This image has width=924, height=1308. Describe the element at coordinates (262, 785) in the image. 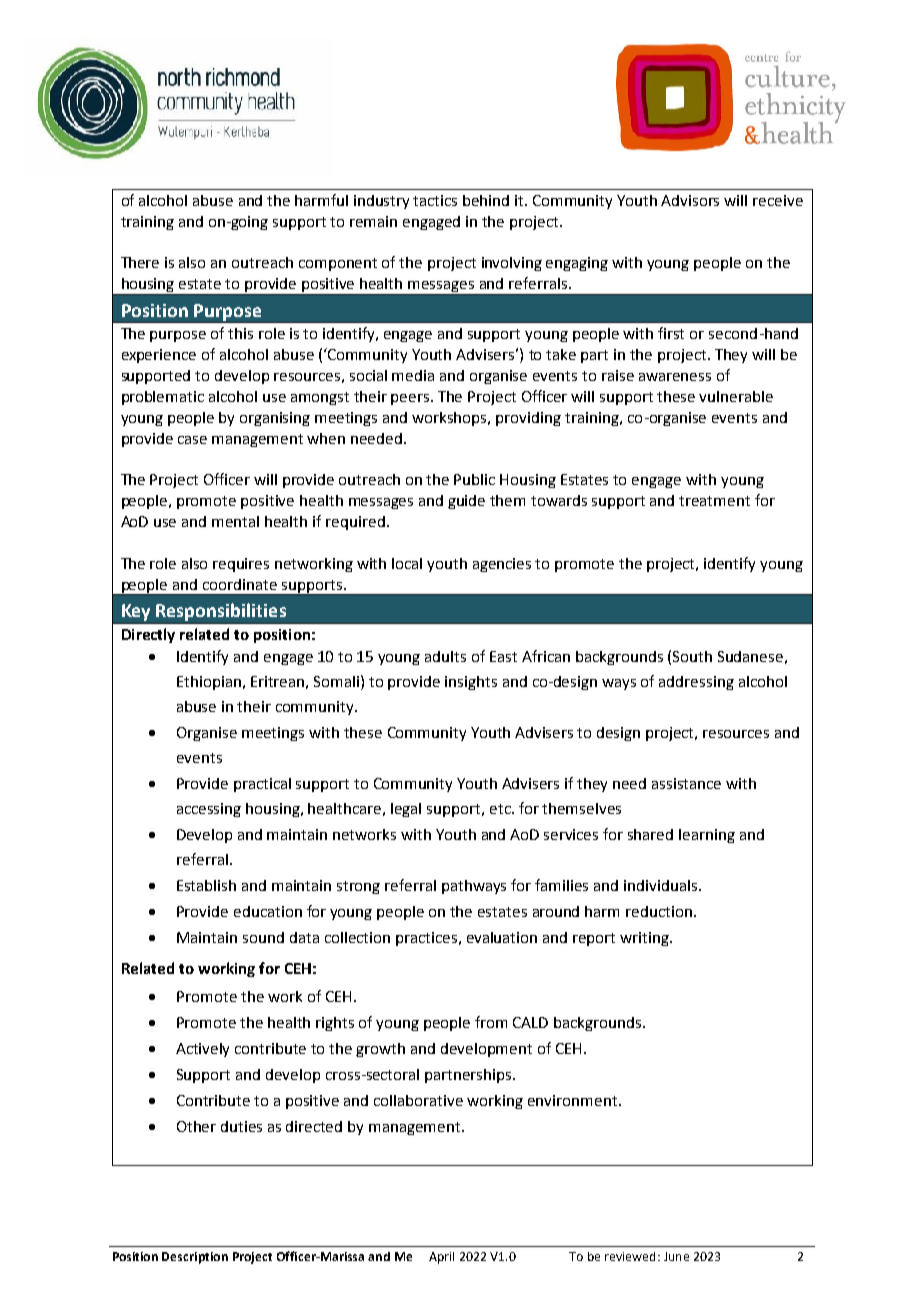

I see `practical` at that location.
